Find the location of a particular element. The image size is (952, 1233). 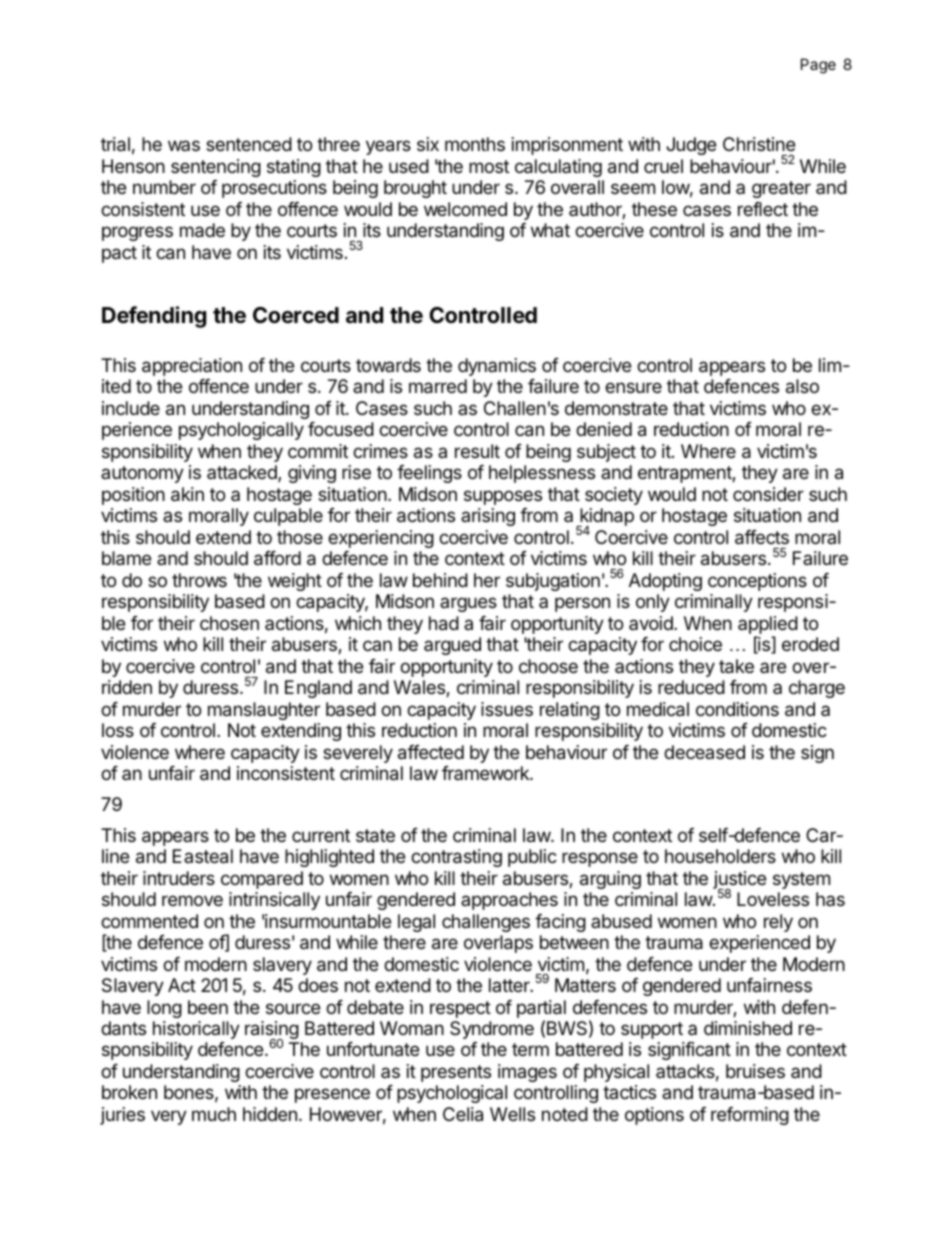

throws is located at coordinates (199, 580).
